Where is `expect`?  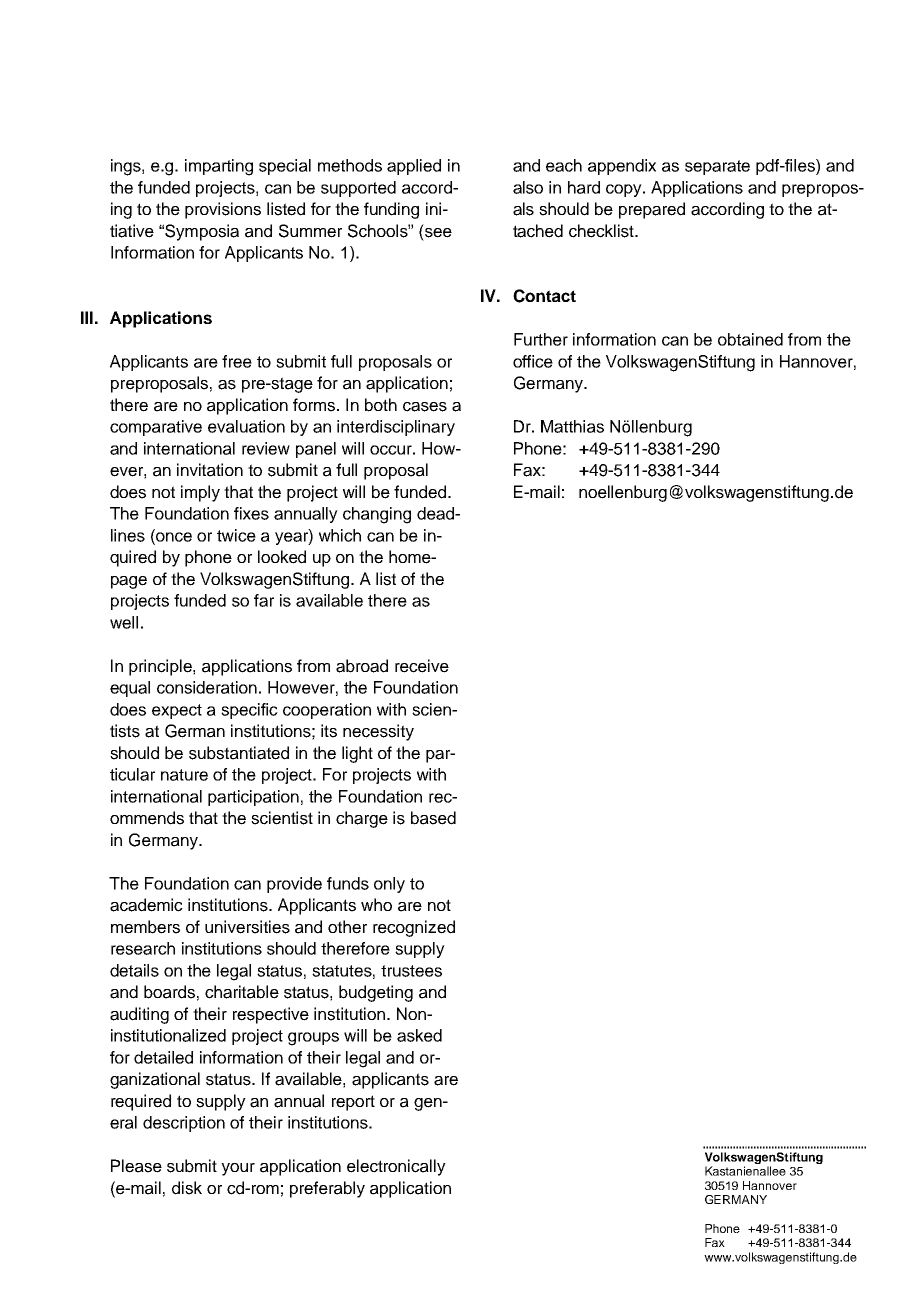 expect is located at coordinates (177, 711).
